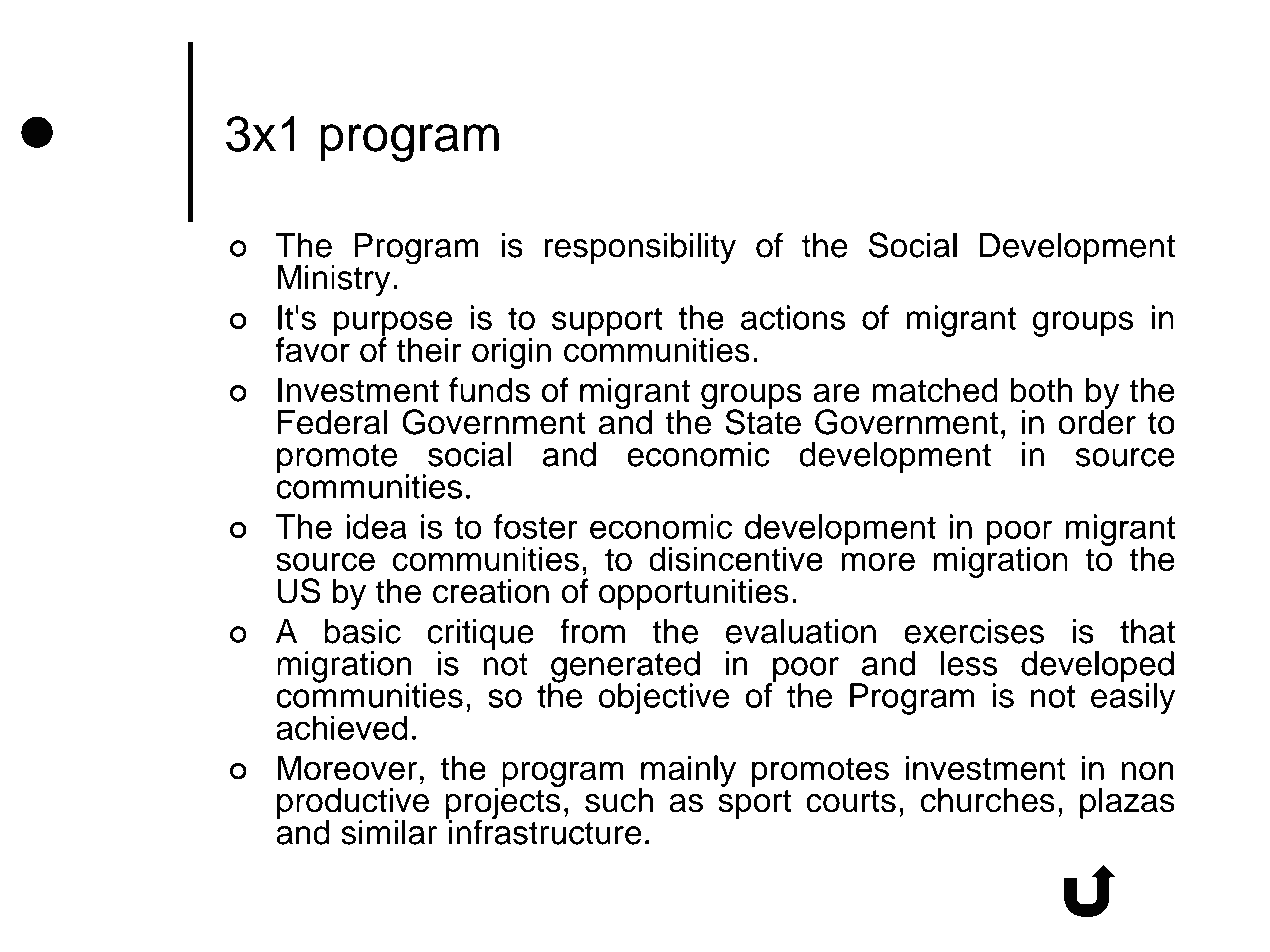 The width and height of the screenshot is (1270, 952). Describe the element at coordinates (376, 526) in the screenshot. I see `idea` at that location.
